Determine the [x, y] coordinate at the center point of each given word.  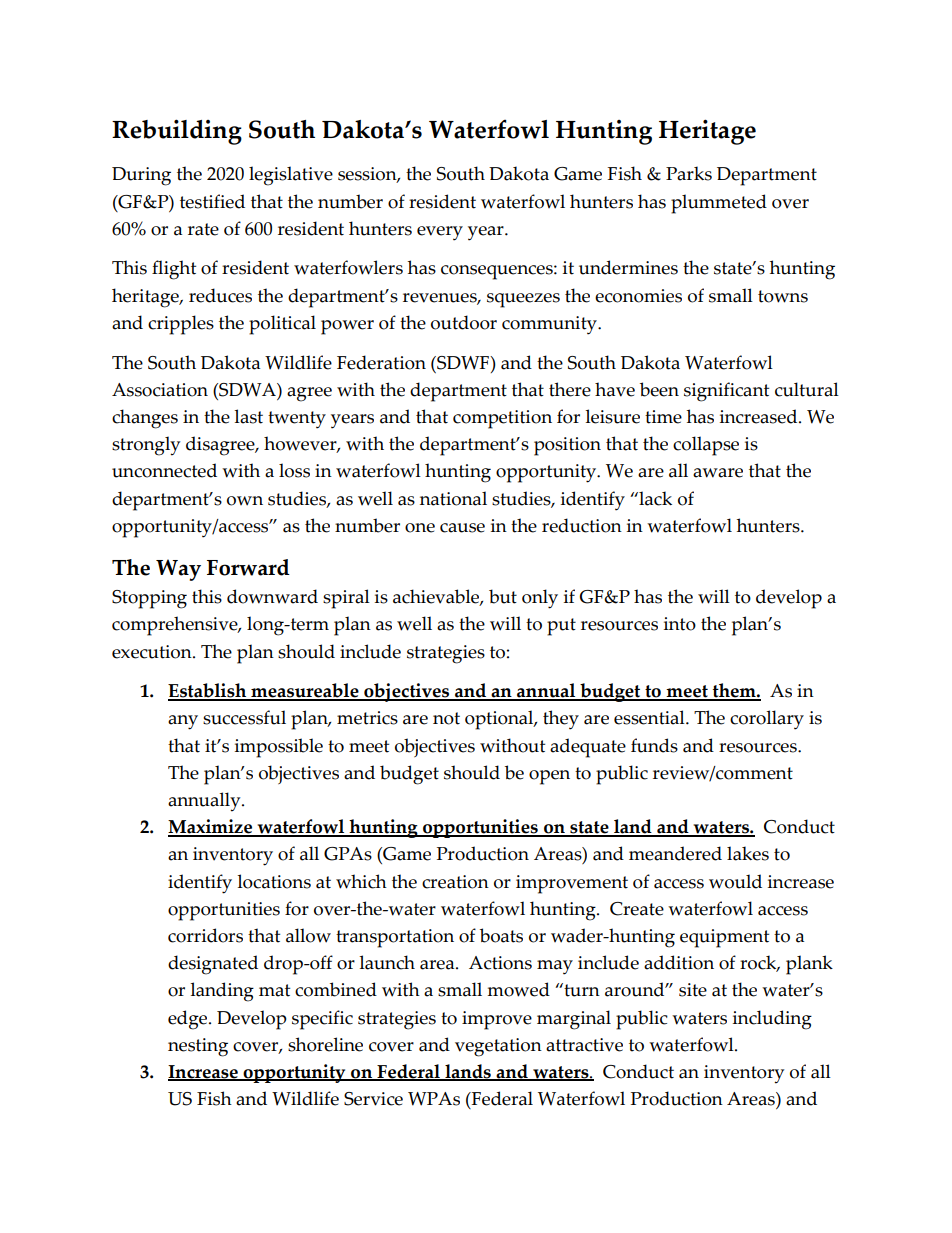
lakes [748, 853]
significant [726, 392]
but [503, 596]
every [440, 233]
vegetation [498, 1047]
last [248, 416]
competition [502, 419]
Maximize [211, 827]
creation [455, 882]
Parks [689, 173]
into [680, 624]
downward [272, 596]
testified [212, 201]
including [772, 1020]
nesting [198, 1047]
